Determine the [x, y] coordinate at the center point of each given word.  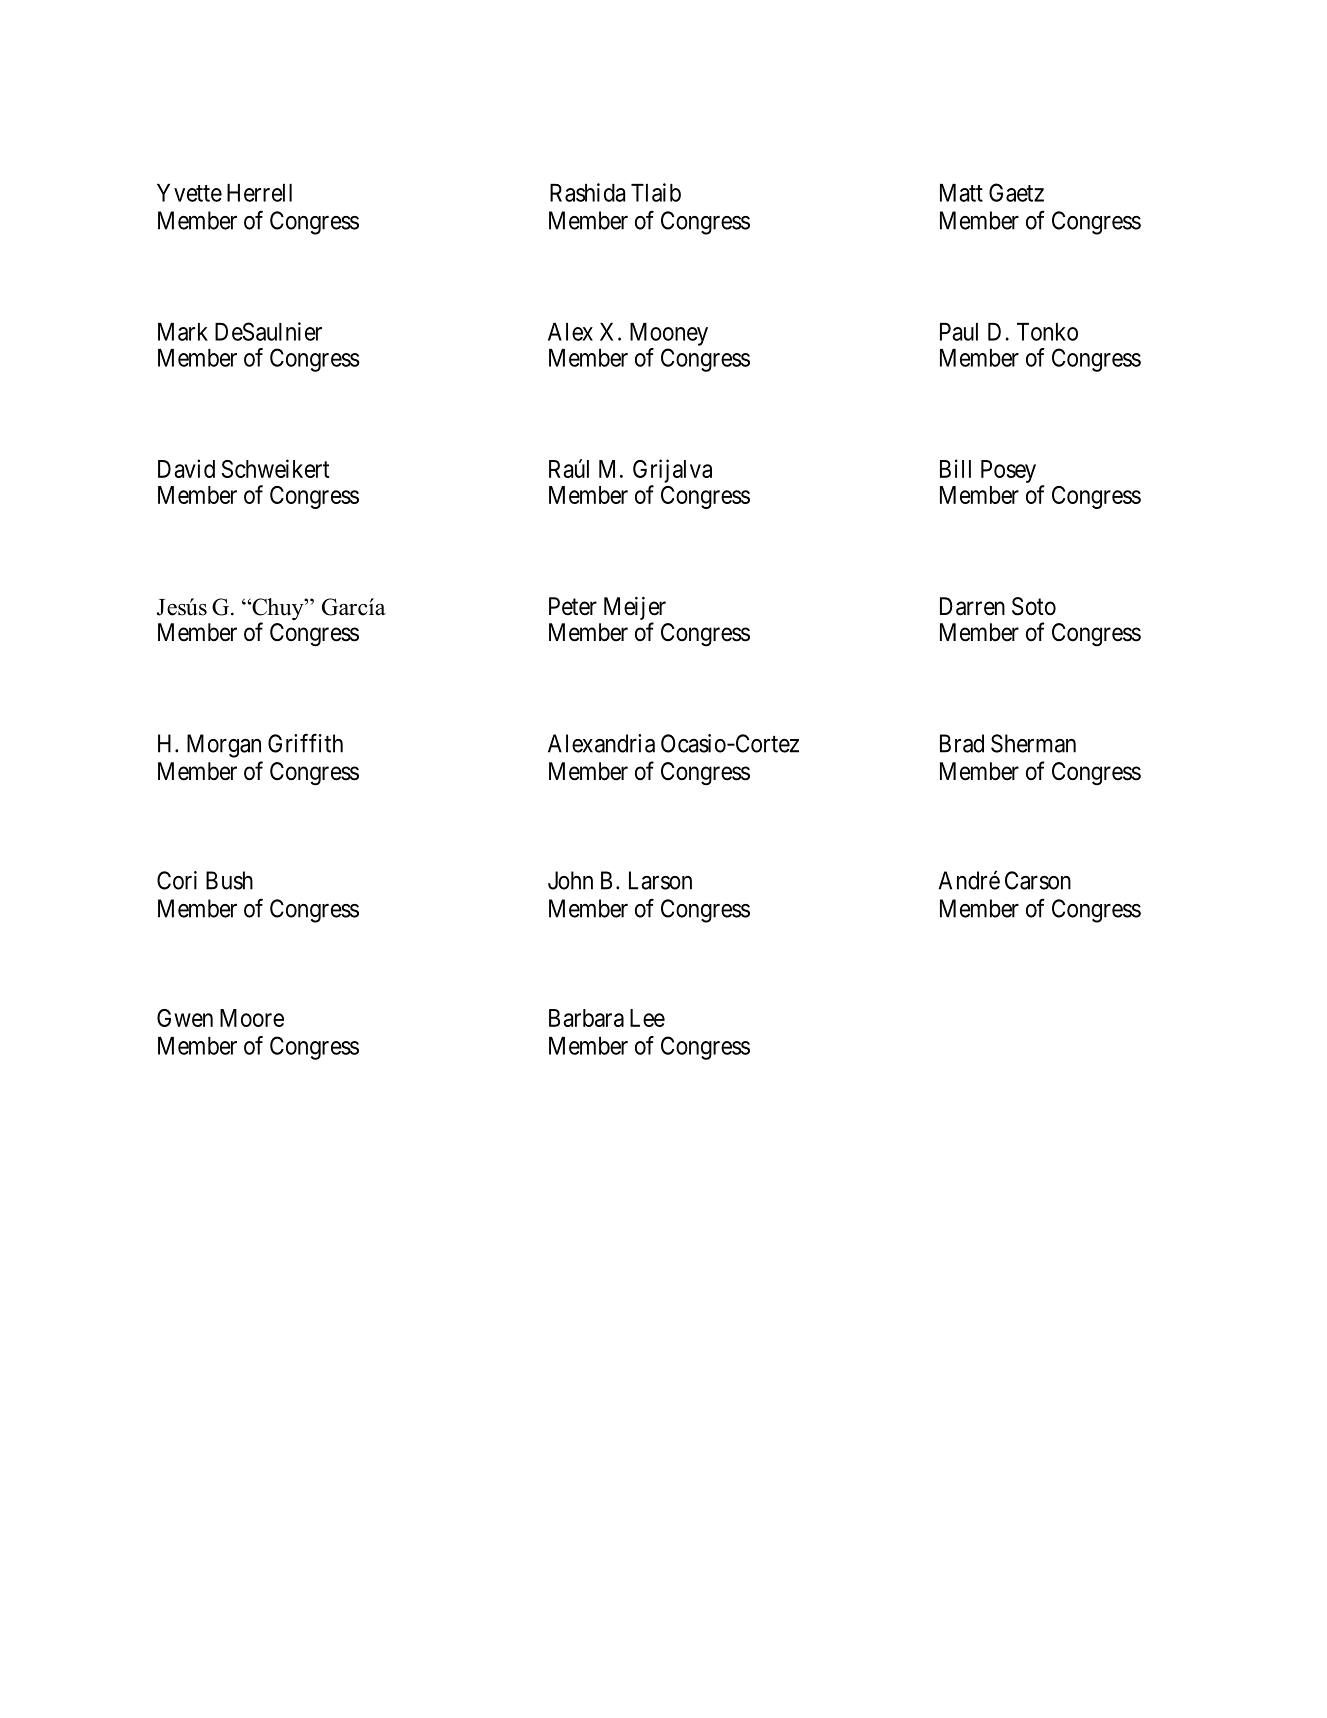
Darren [972, 606]
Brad [962, 743]
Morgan [224, 746]
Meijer [635, 610]
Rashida [587, 192]
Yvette [189, 193]
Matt [961, 193]
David [186, 468]
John [570, 880]
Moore [252, 1018]
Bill [955, 468]
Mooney [669, 334]
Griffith [305, 743]
